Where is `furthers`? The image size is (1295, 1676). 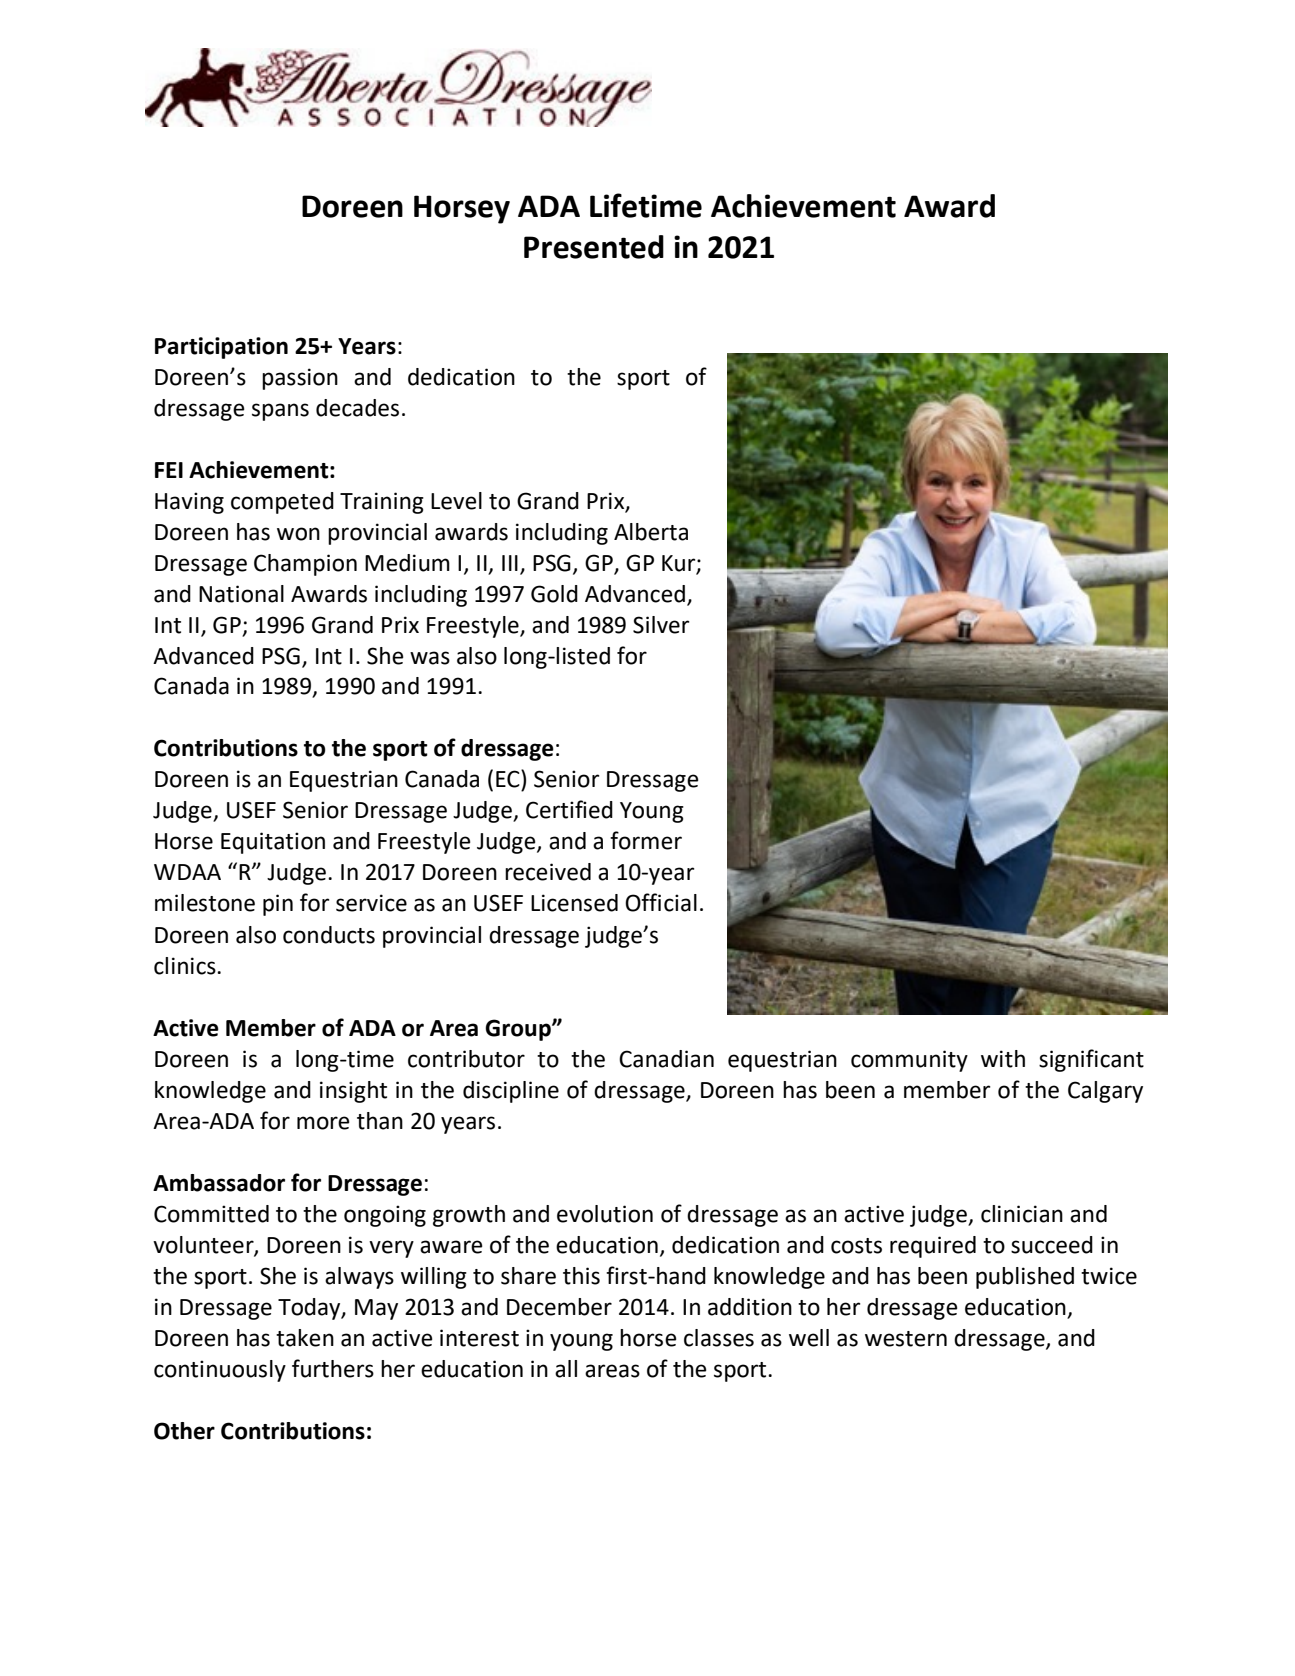
furthers is located at coordinates (333, 1368).
